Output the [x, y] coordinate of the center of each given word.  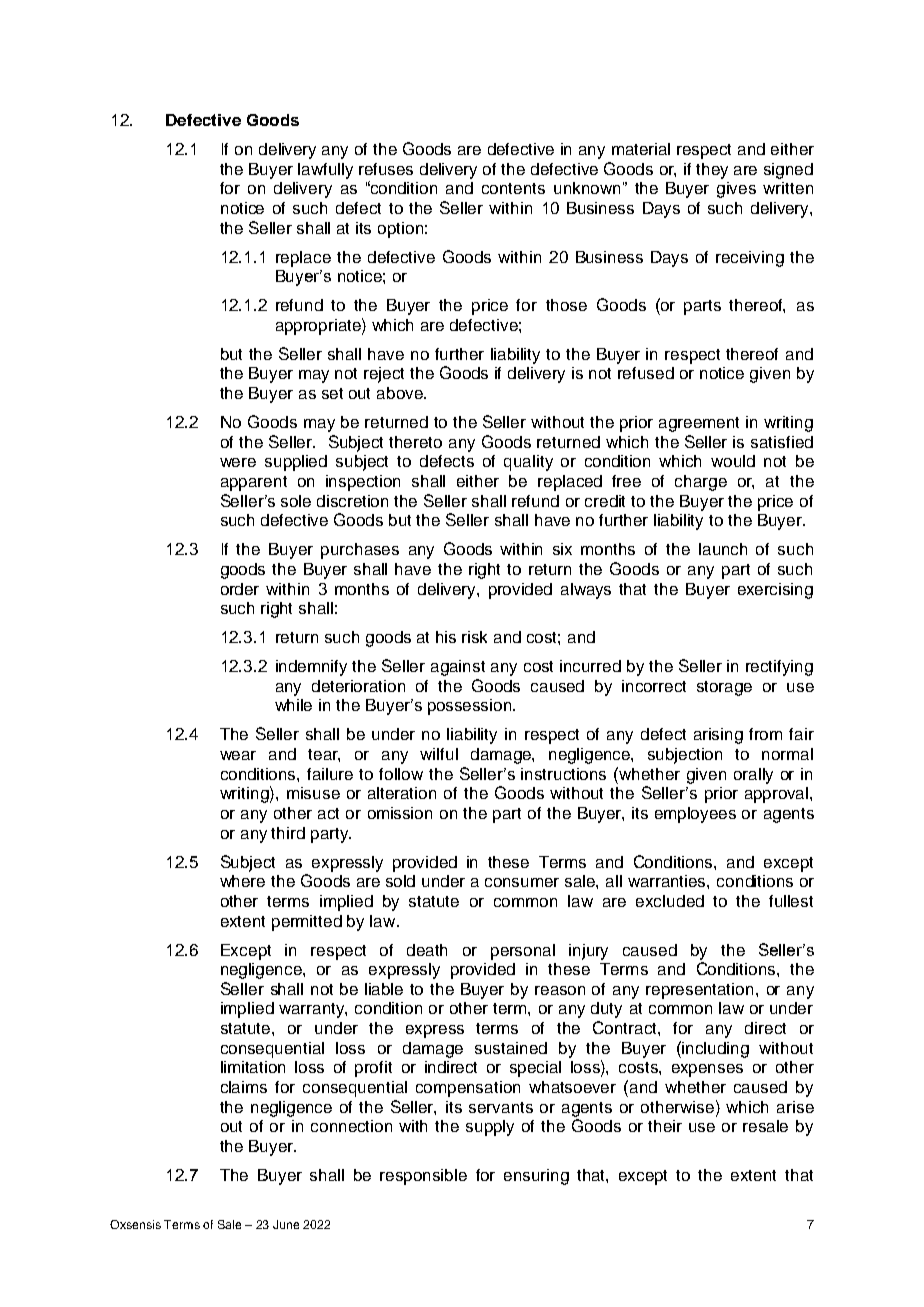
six [562, 549]
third [288, 833]
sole [296, 501]
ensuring [536, 1177]
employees [695, 815]
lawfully [325, 171]
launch [723, 549]
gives [736, 190]
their [665, 1126]
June [286, 1224]
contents [513, 188]
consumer [522, 882]
